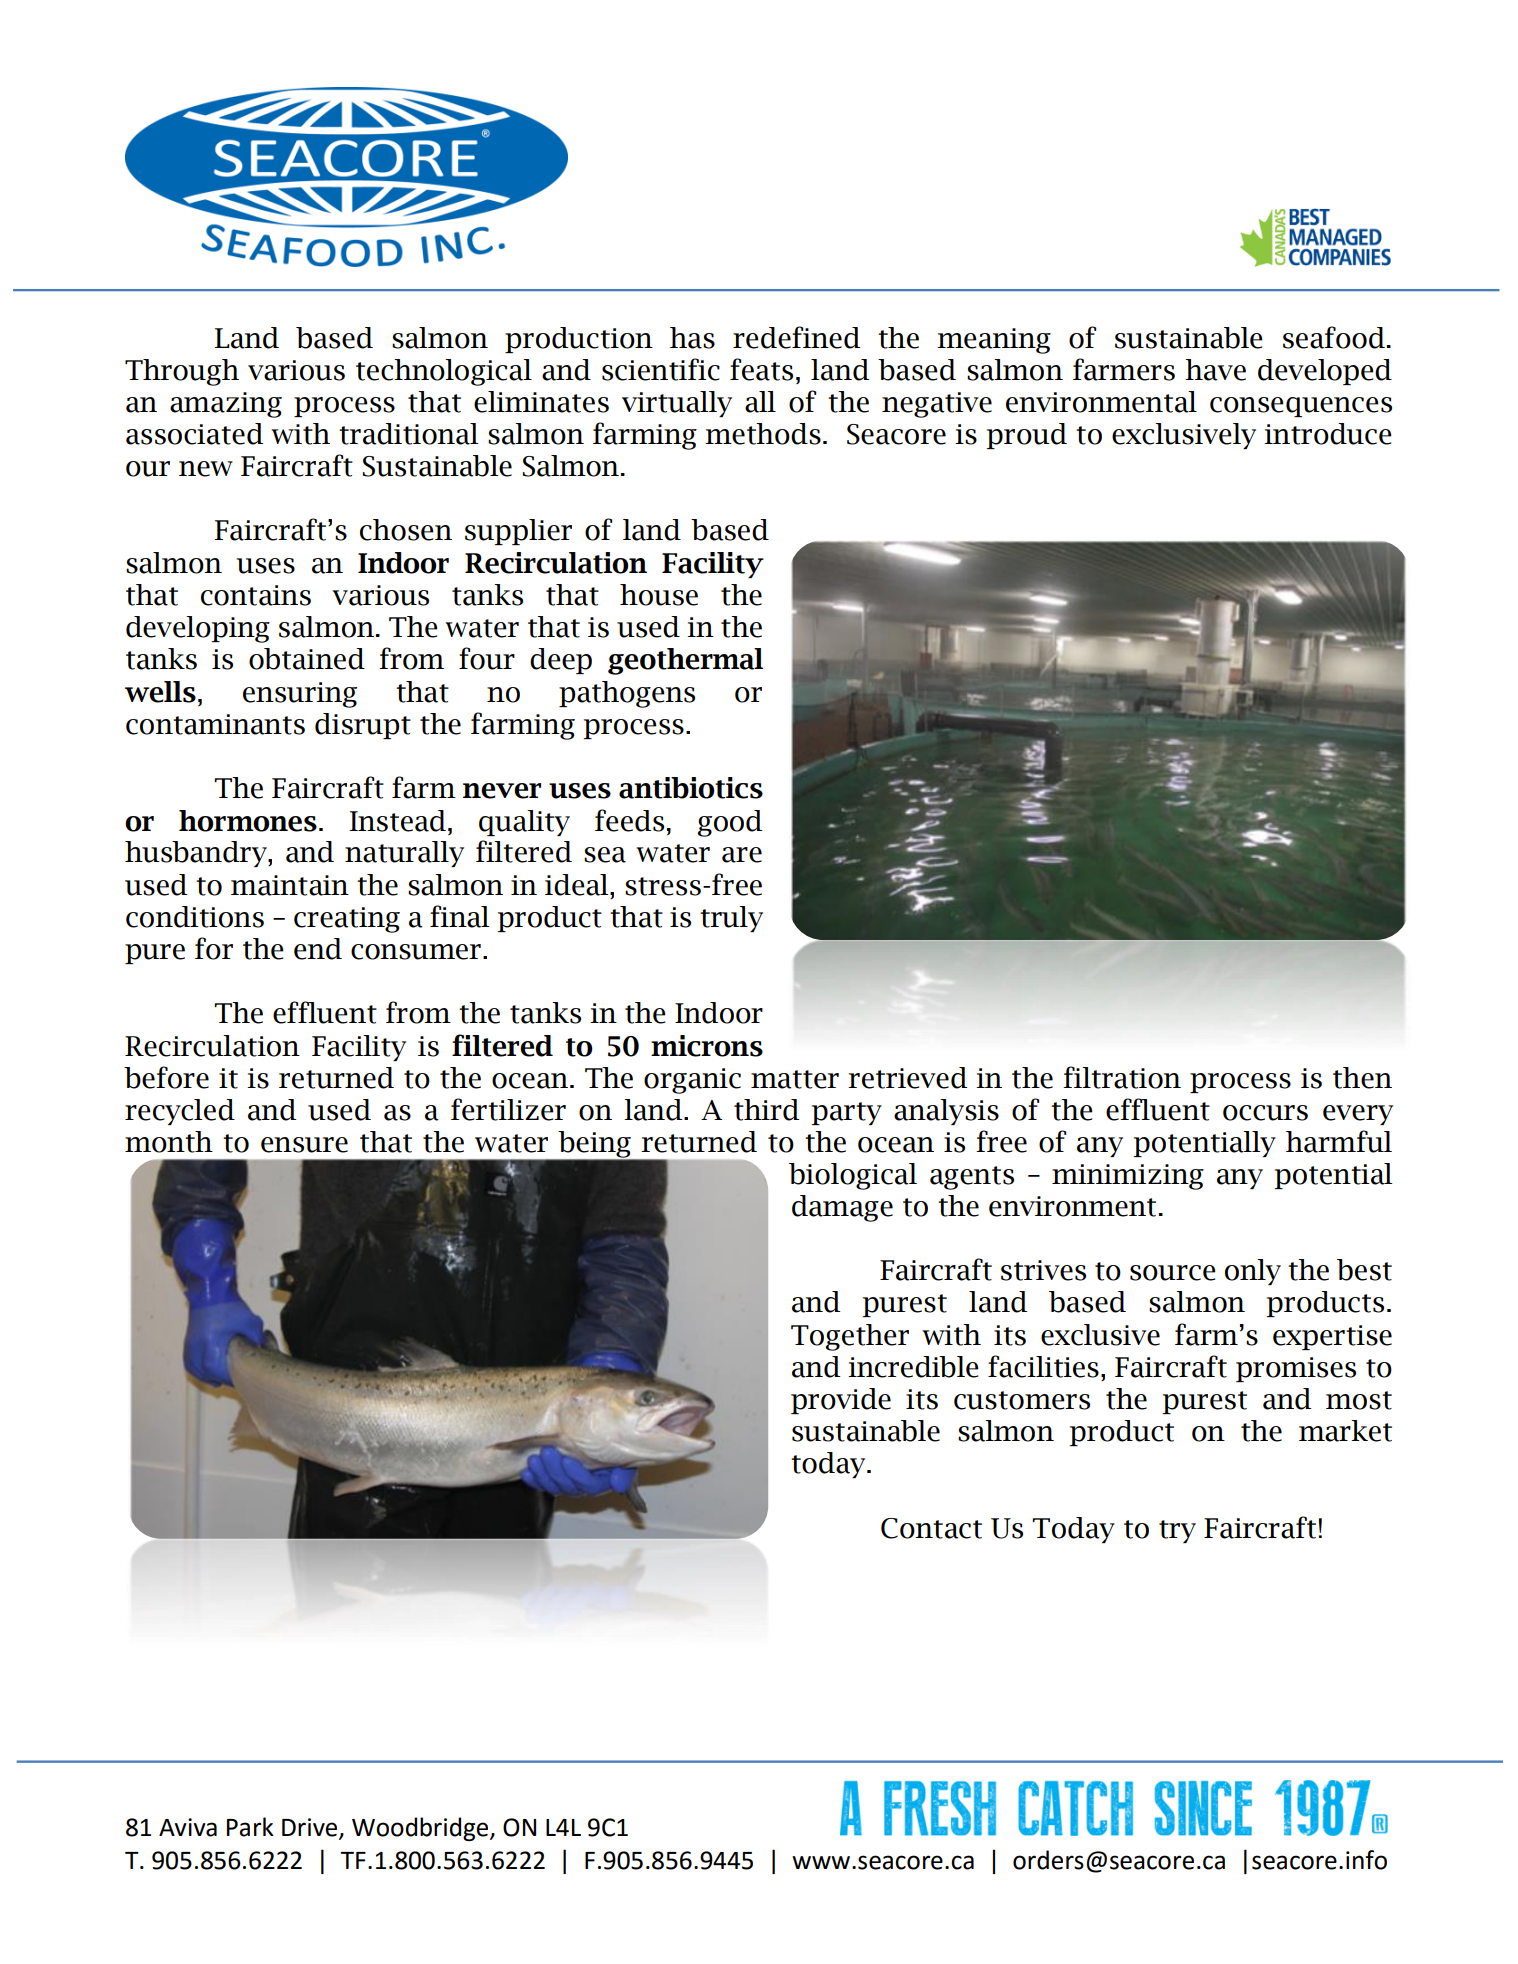  What do you see at coordinates (1215, 370) in the screenshot?
I see `have` at bounding box center [1215, 370].
